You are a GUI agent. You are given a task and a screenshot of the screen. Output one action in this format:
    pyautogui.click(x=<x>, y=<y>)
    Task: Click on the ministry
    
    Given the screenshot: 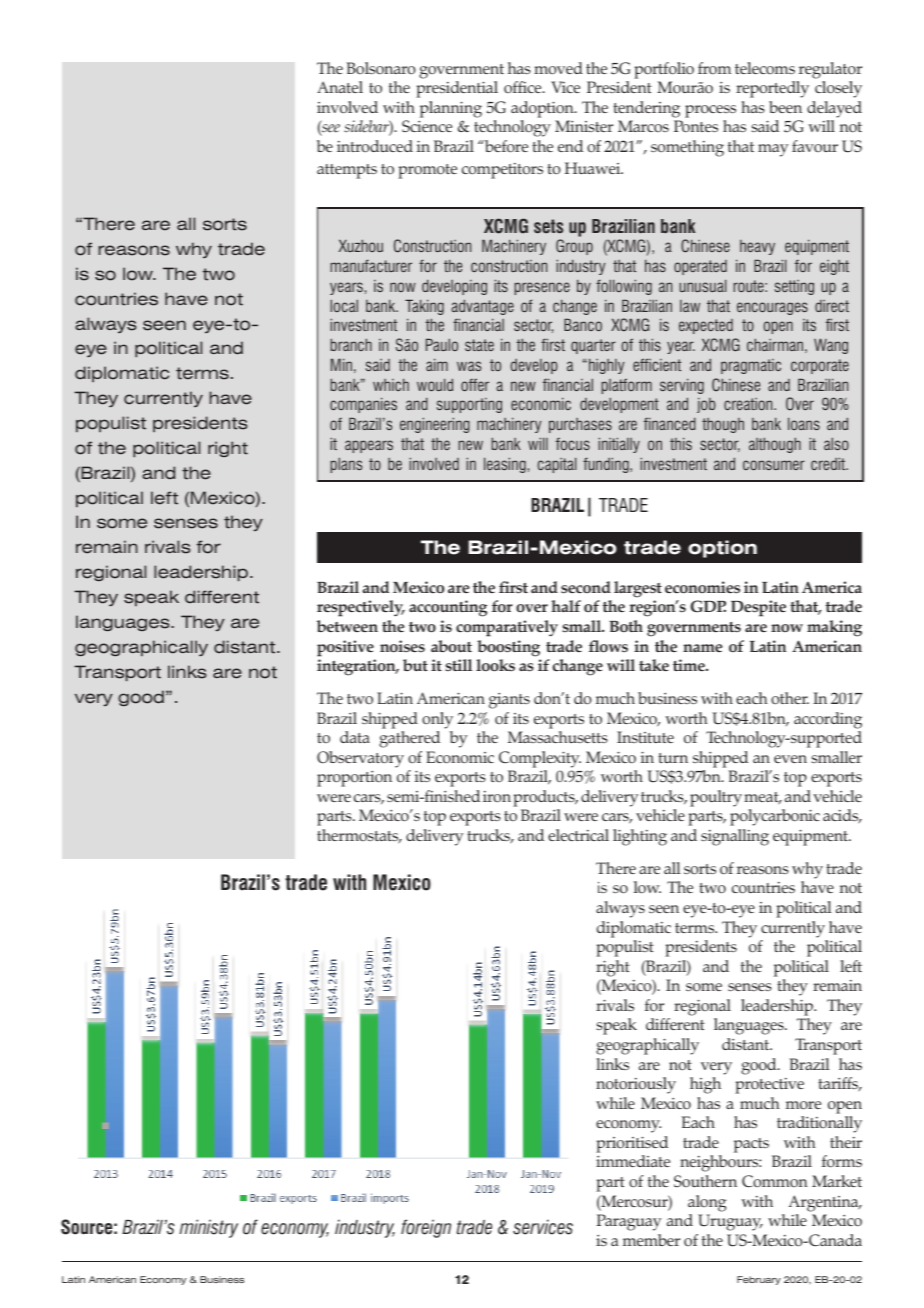 What is the action you would take?
    pyautogui.click(x=208, y=1228)
